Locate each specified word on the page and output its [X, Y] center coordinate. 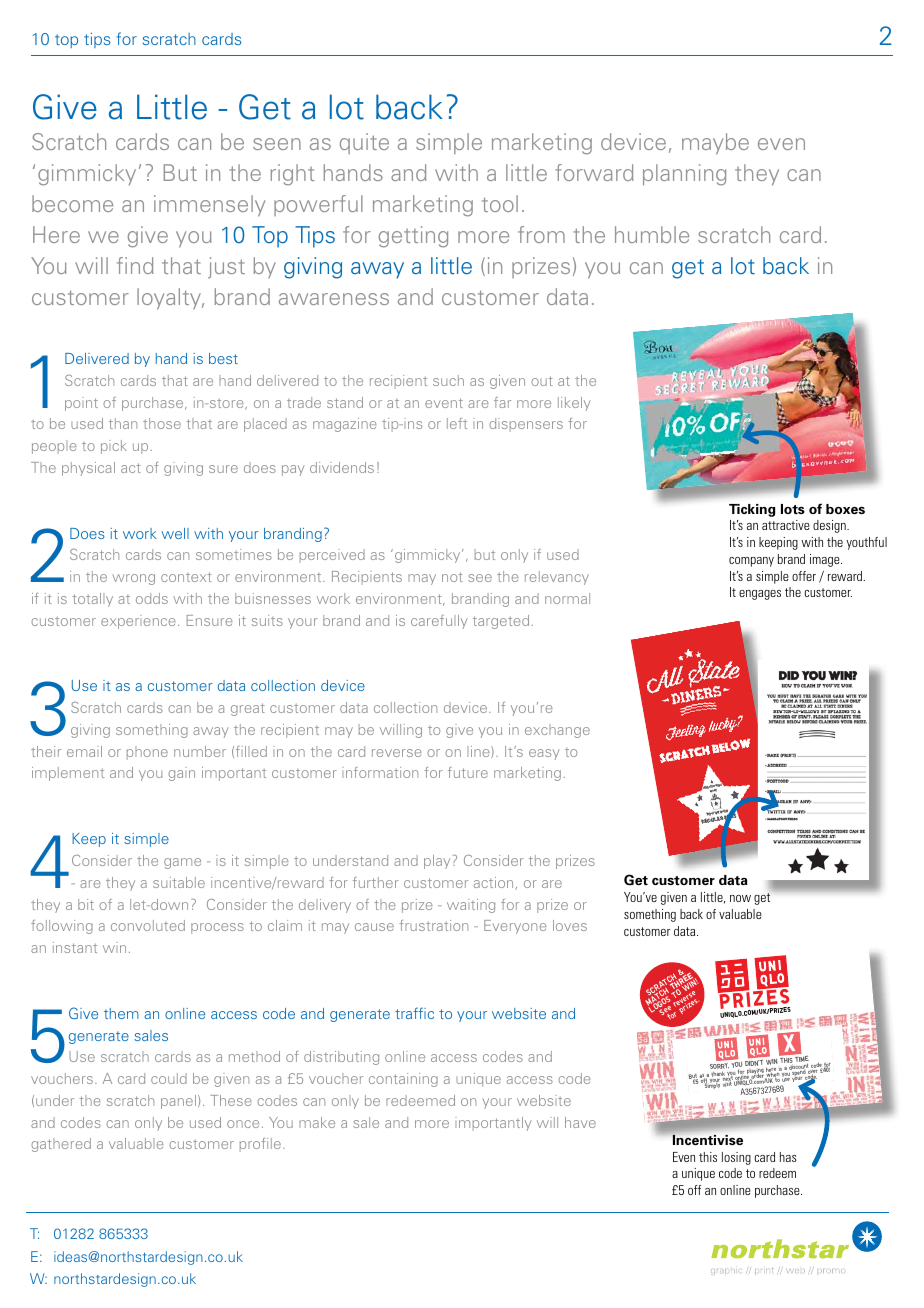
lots [793, 509]
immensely [209, 206]
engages [760, 595]
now [740, 898]
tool [500, 203]
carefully [439, 622]
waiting [471, 906]
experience [138, 622]
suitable [179, 882]
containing [403, 1080]
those [162, 423]
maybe [715, 144]
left [457, 423]
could [169, 1078]
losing [736, 1158]
